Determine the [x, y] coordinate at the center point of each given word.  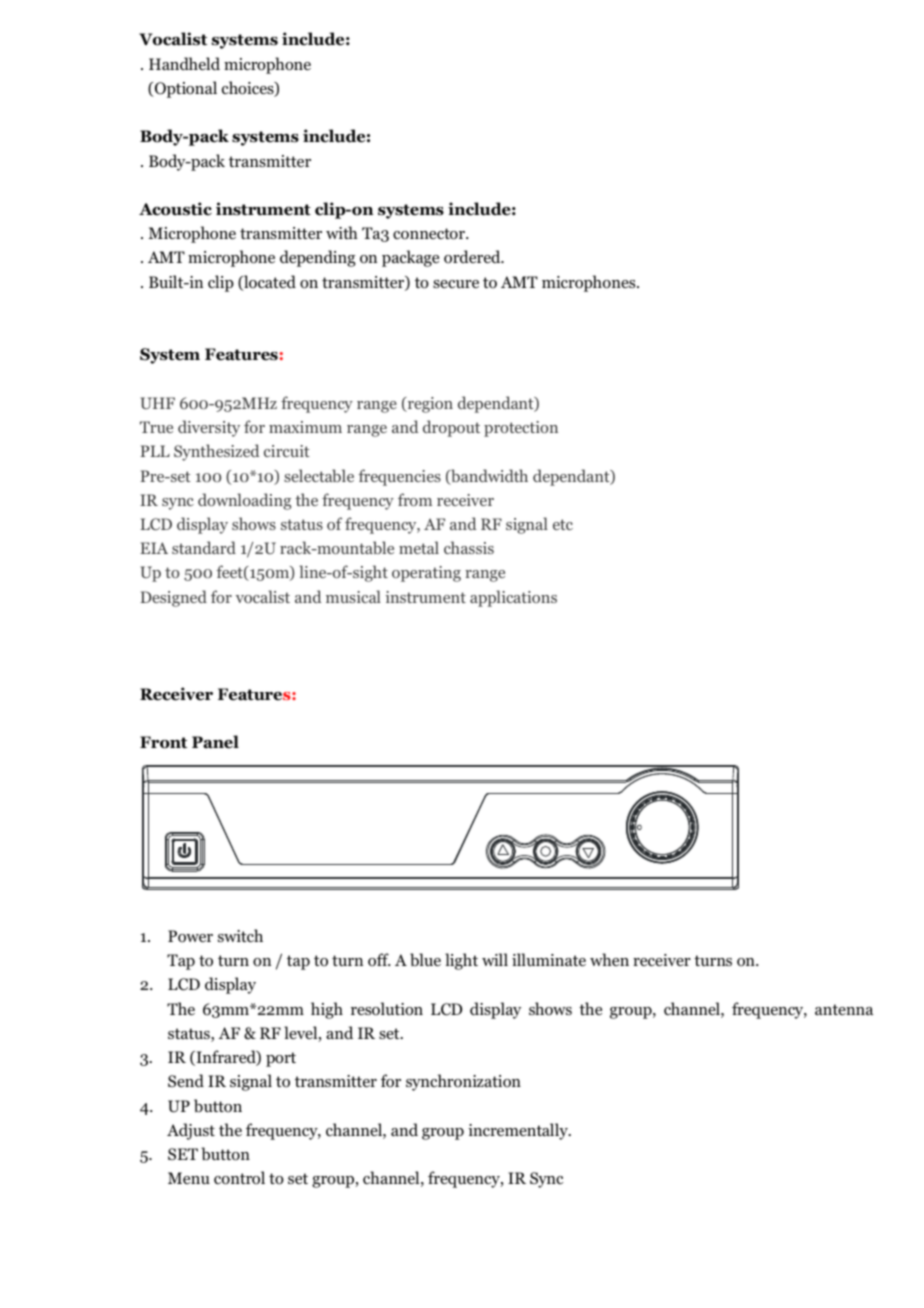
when [609, 959]
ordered [473, 257]
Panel [215, 742]
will [495, 959]
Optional [184, 89]
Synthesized [217, 452]
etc [563, 524]
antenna [844, 1009]
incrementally [519, 1131]
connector [430, 234]
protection [521, 429]
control [239, 1178]
